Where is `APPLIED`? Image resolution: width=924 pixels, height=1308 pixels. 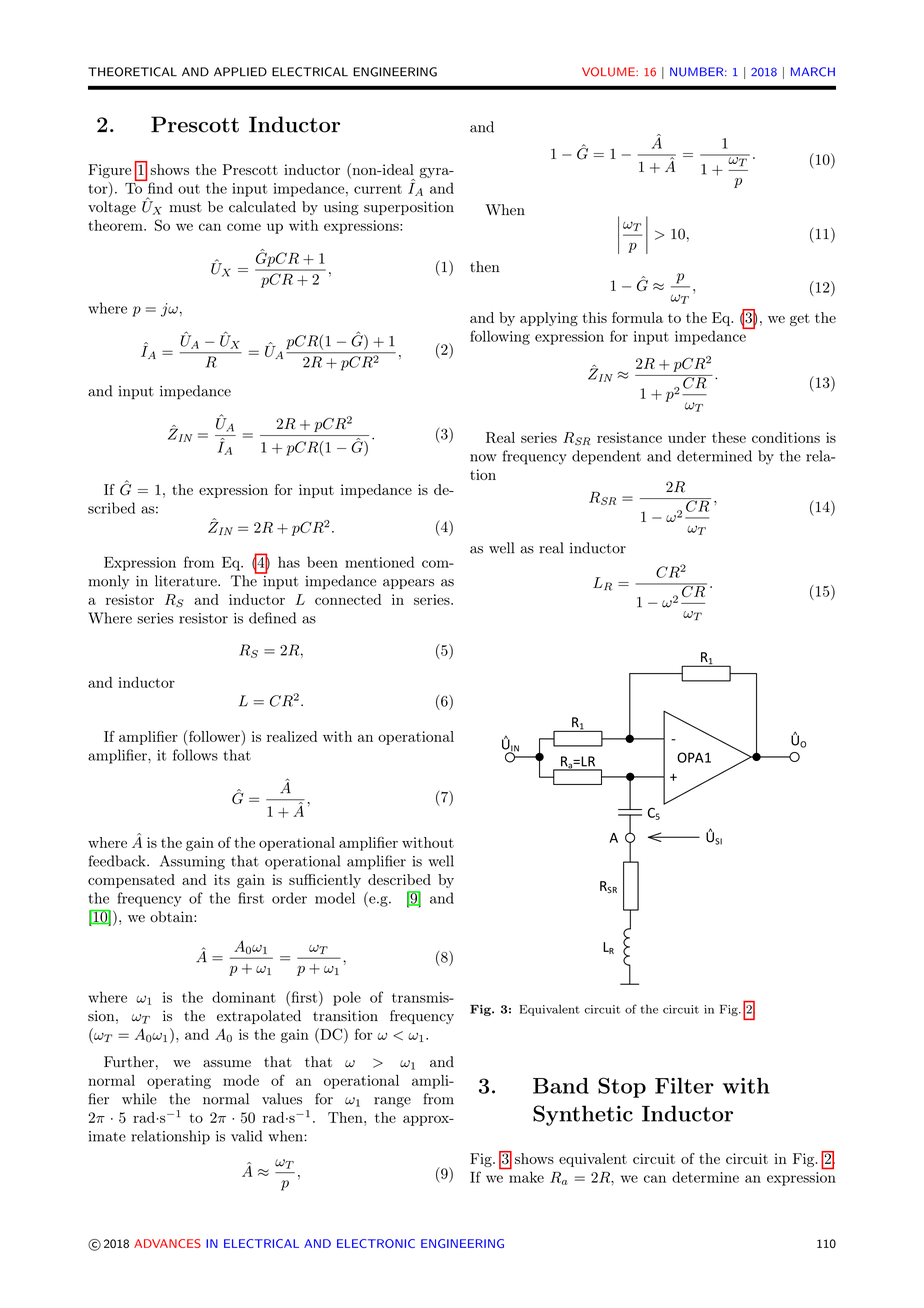 APPLIED is located at coordinates (240, 72).
